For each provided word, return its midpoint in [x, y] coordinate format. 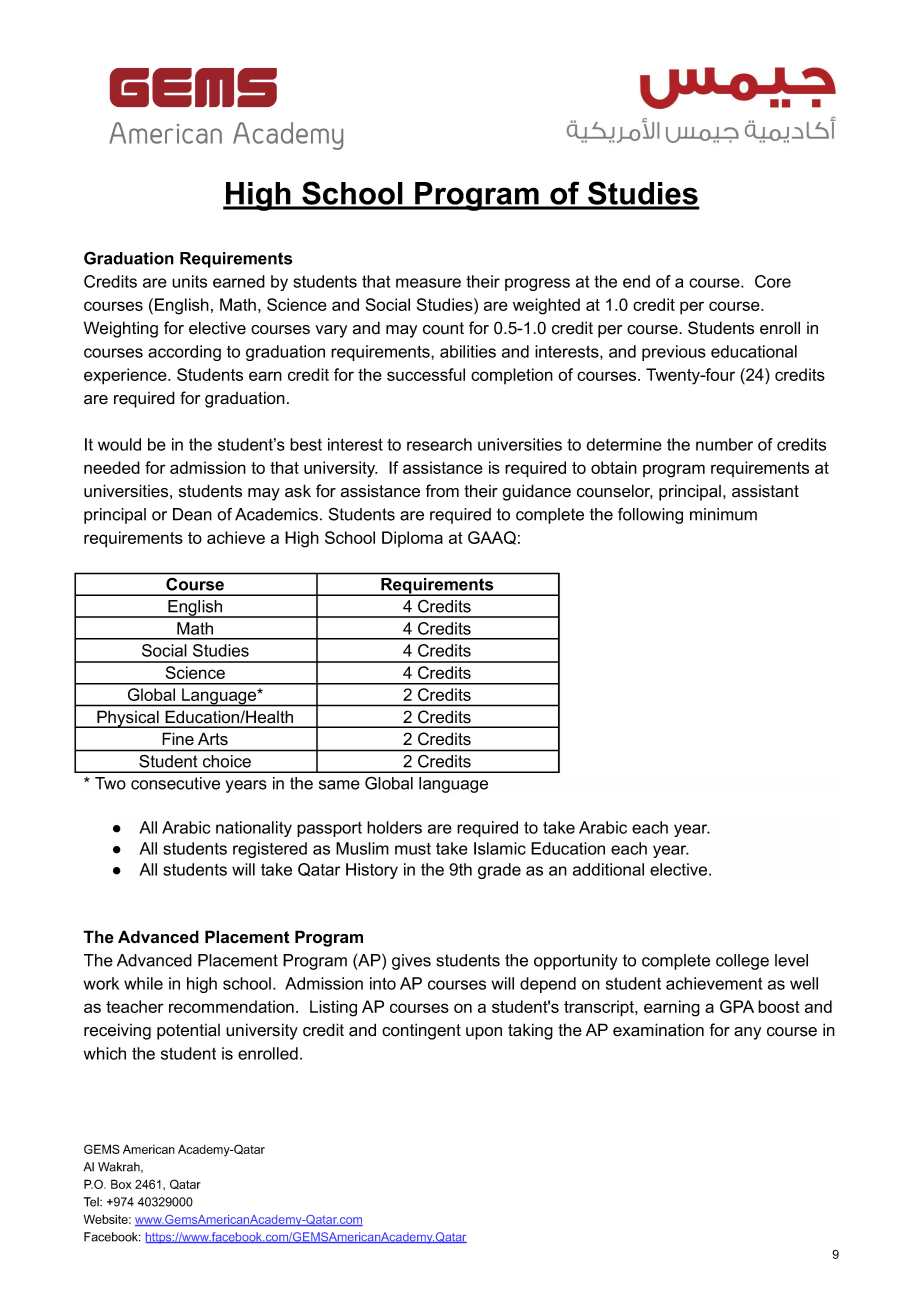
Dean [192, 514]
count [443, 328]
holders [394, 827]
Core [773, 281]
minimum [723, 514]
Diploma [412, 539]
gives [411, 962]
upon [484, 1033]
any [747, 1033]
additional [608, 869]
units [189, 281]
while [143, 983]
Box [121, 1184]
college [742, 962]
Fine [178, 739]
